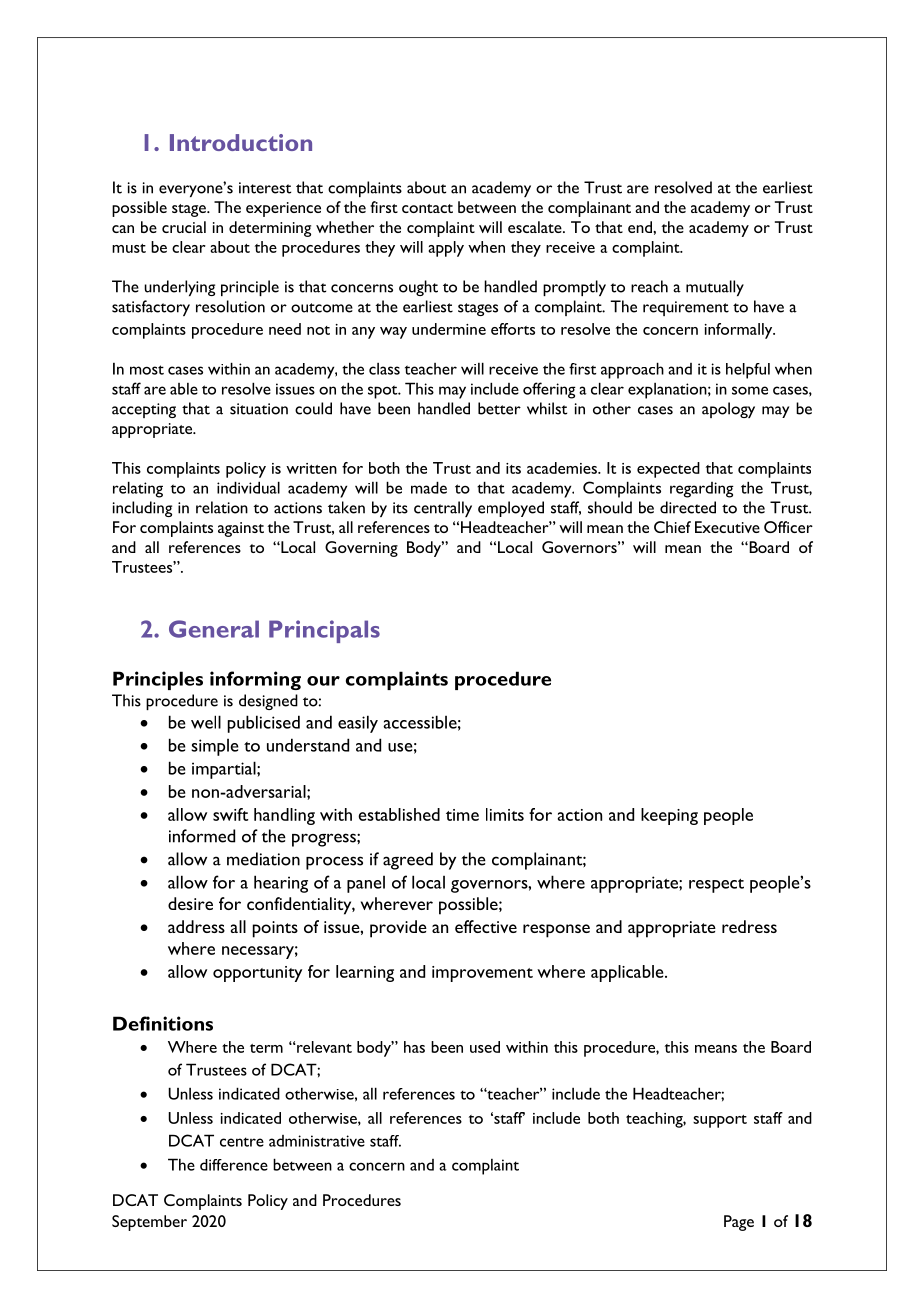  Describe the element at coordinates (669, 816) in the image. I see `keeping` at that location.
